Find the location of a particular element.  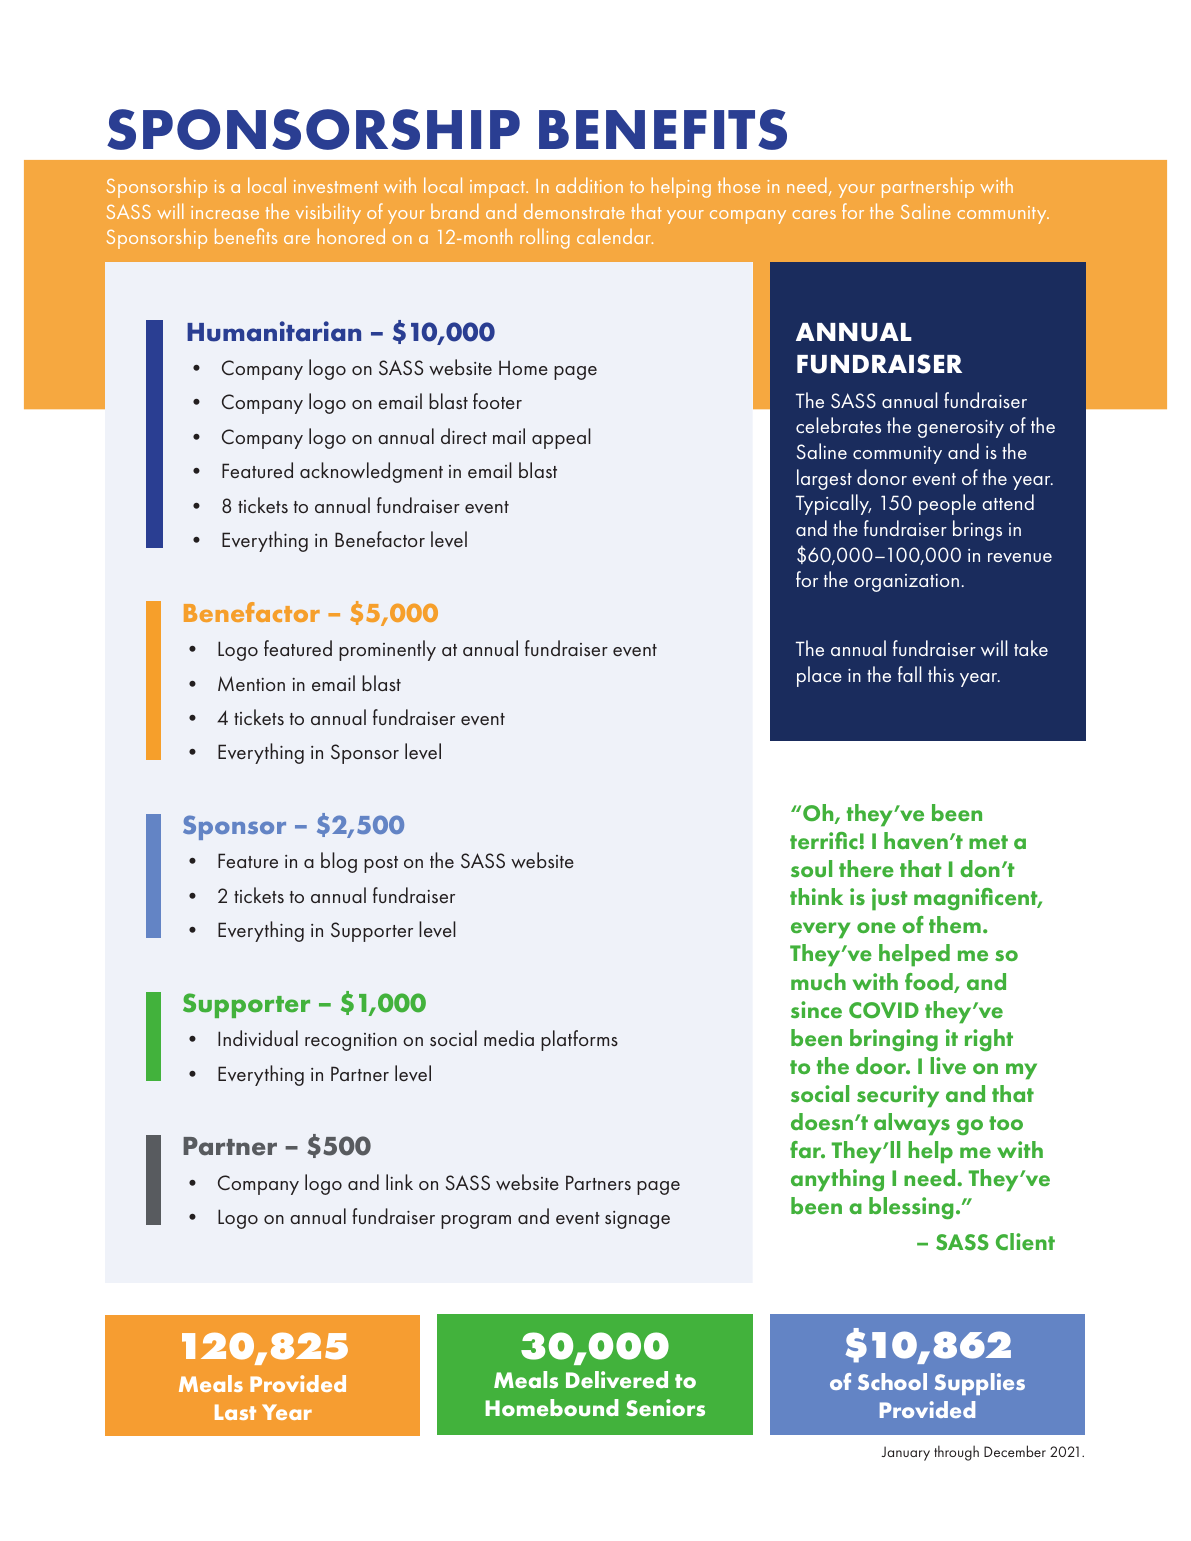

program is located at coordinates (476, 1222).
